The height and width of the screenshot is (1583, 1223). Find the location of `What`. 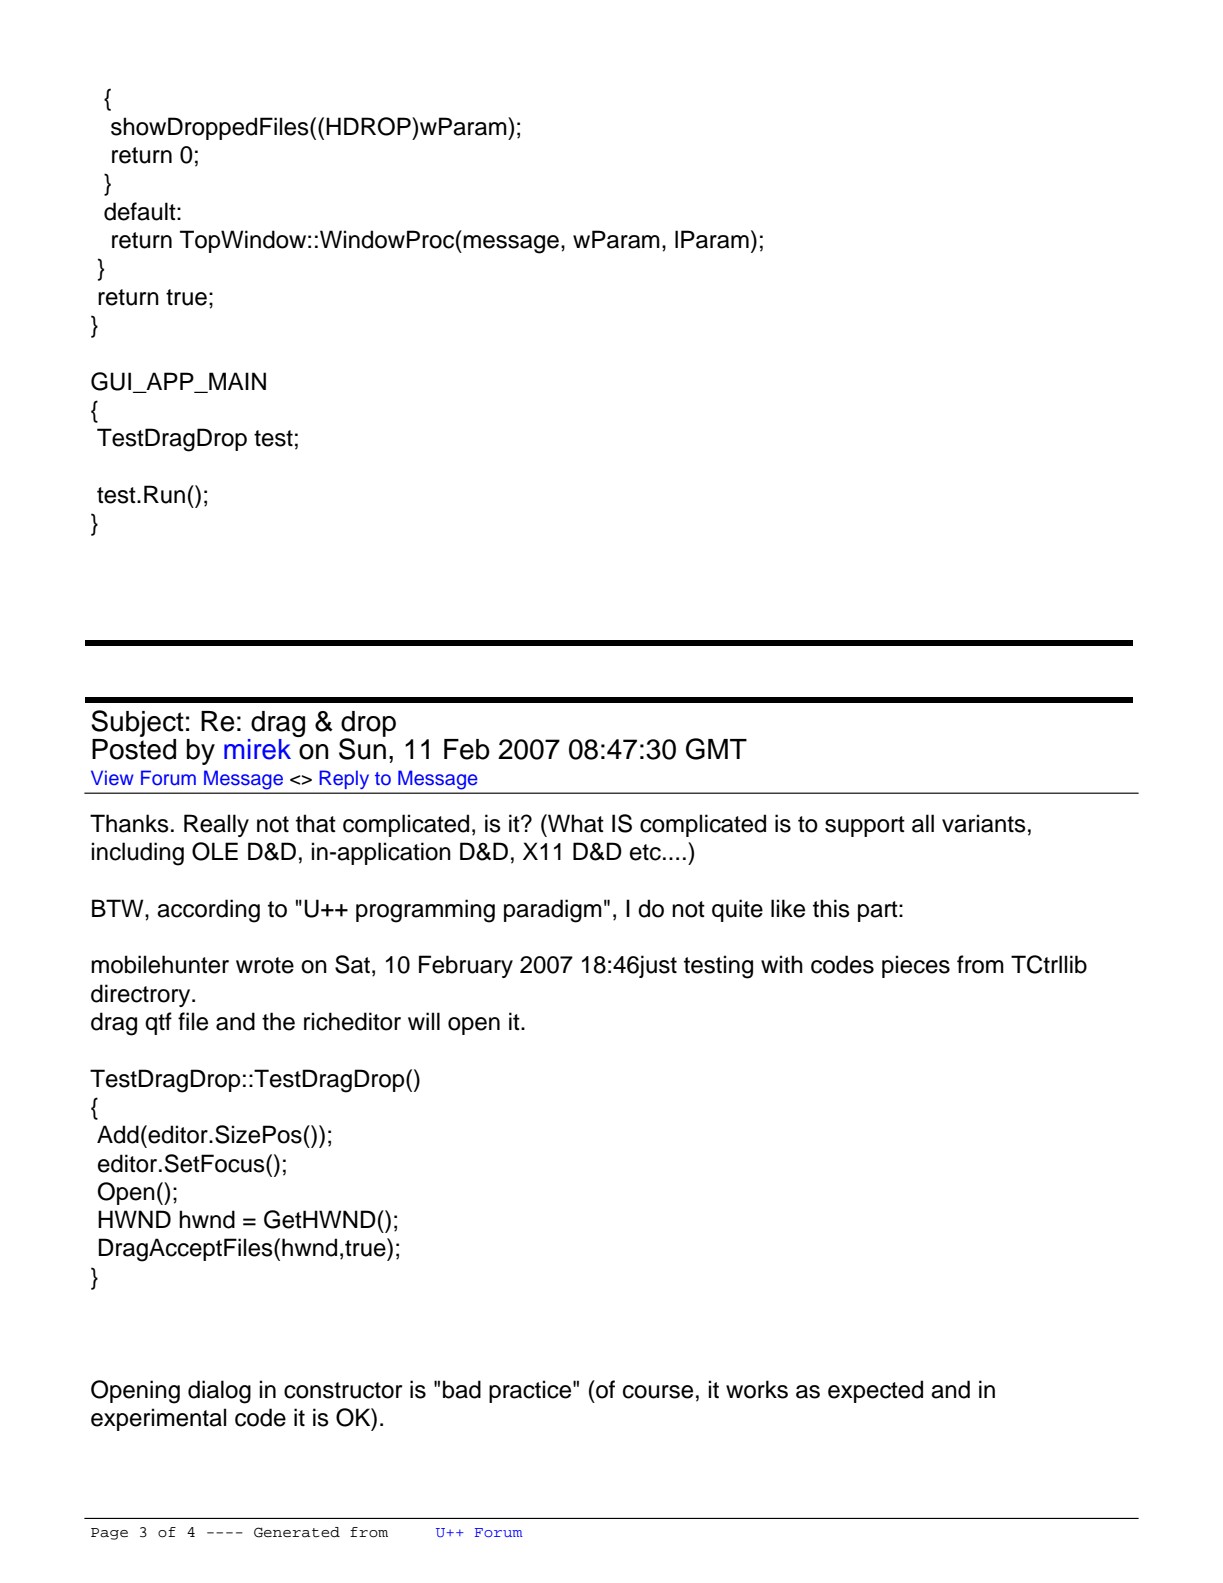

What is located at coordinates (575, 823).
